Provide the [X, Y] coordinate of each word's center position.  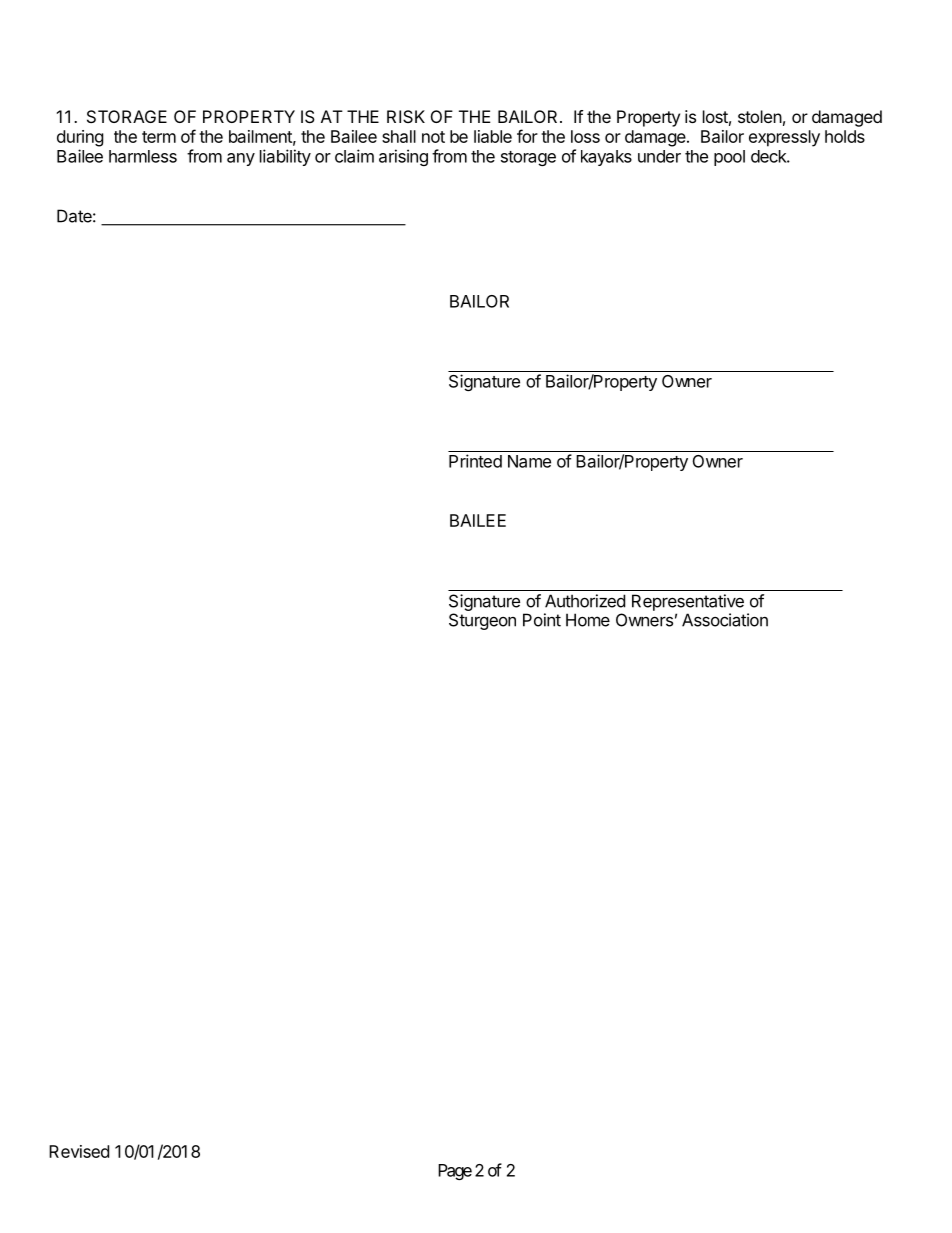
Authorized [585, 601]
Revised [79, 1151]
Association [725, 620]
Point [542, 620]
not [433, 137]
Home [588, 620]
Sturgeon [482, 621]
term [159, 137]
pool [729, 158]
